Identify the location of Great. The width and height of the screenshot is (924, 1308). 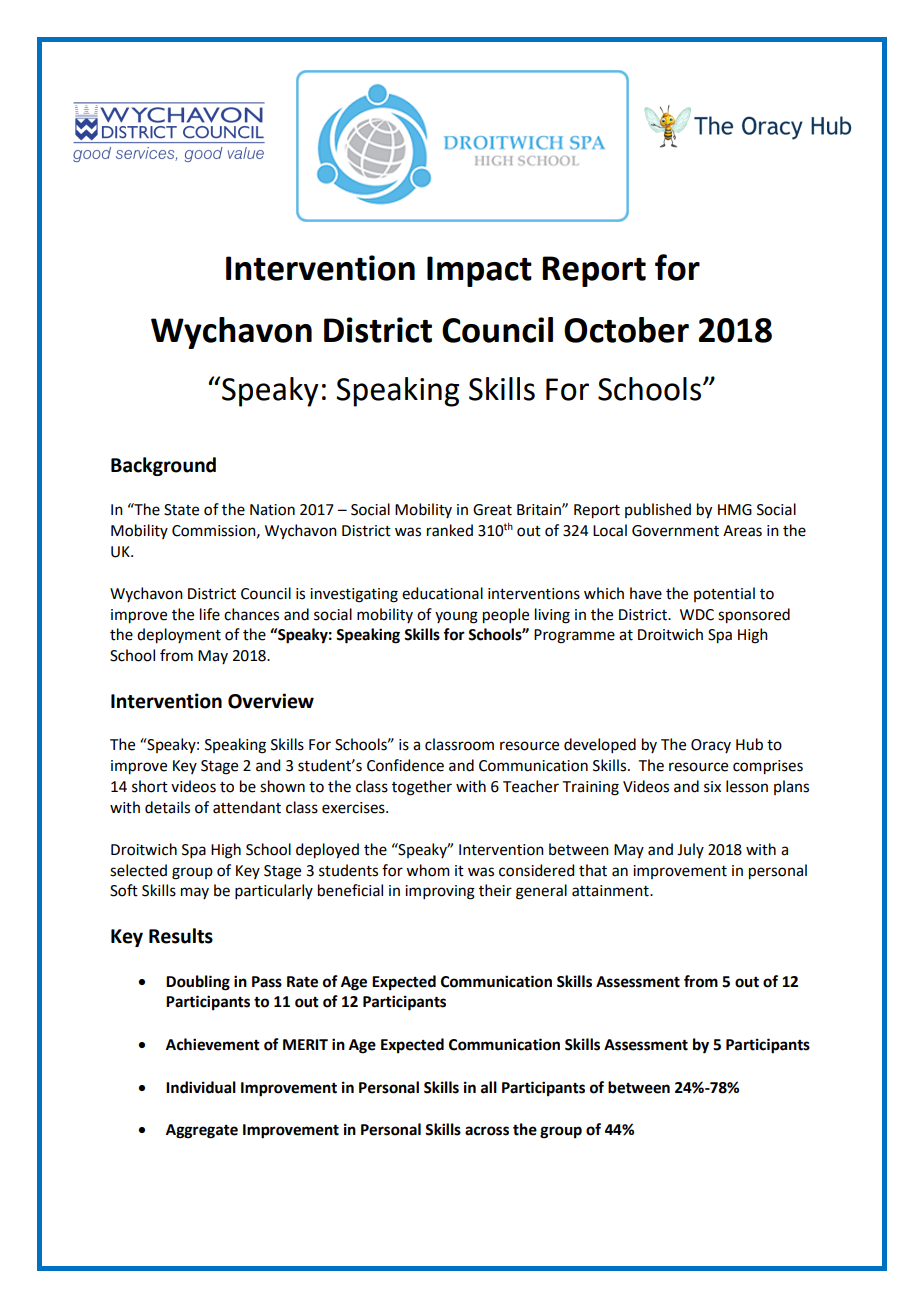
(492, 510).
